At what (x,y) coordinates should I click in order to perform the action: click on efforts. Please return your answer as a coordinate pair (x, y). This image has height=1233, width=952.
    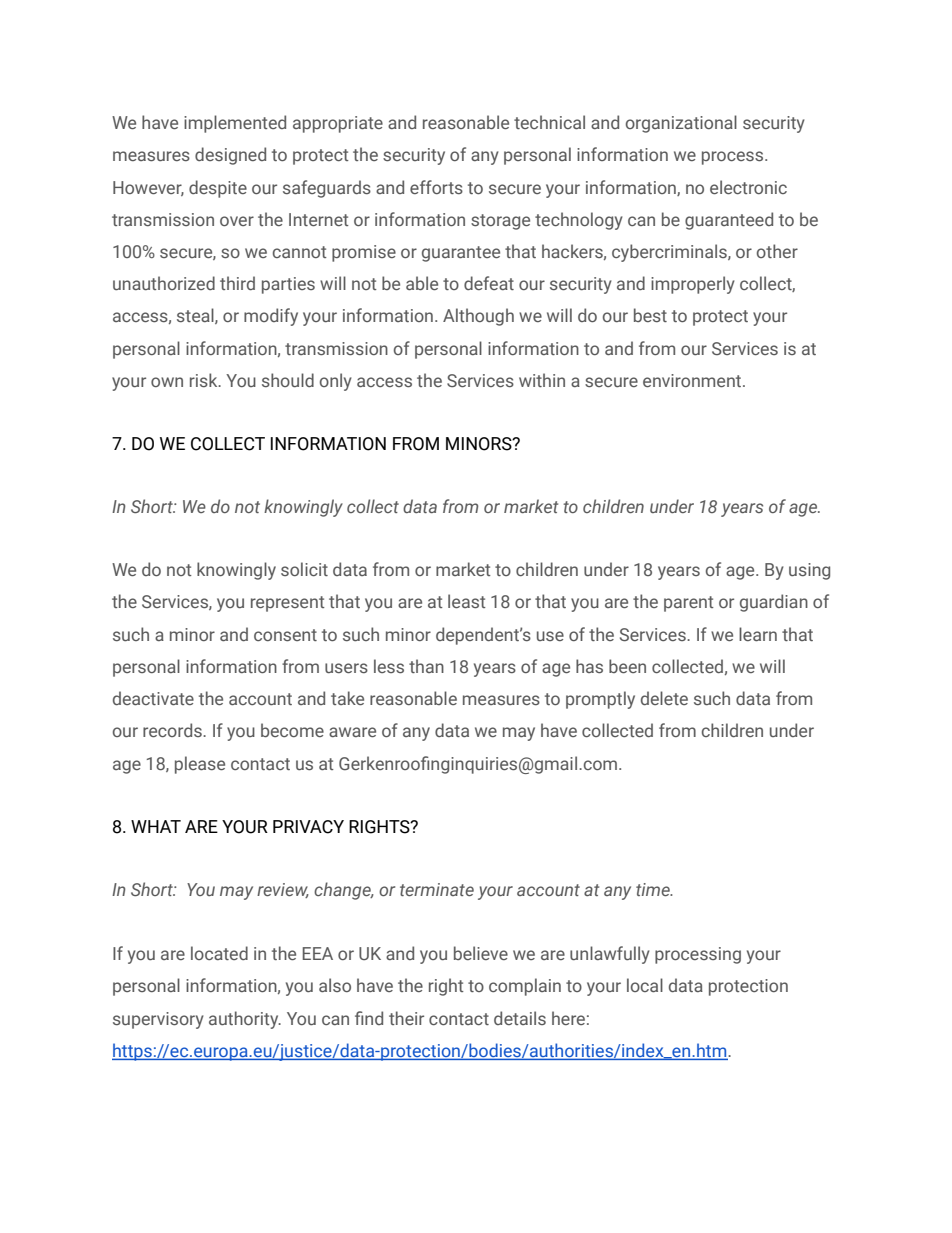
    Looking at the image, I should click on (436, 187).
